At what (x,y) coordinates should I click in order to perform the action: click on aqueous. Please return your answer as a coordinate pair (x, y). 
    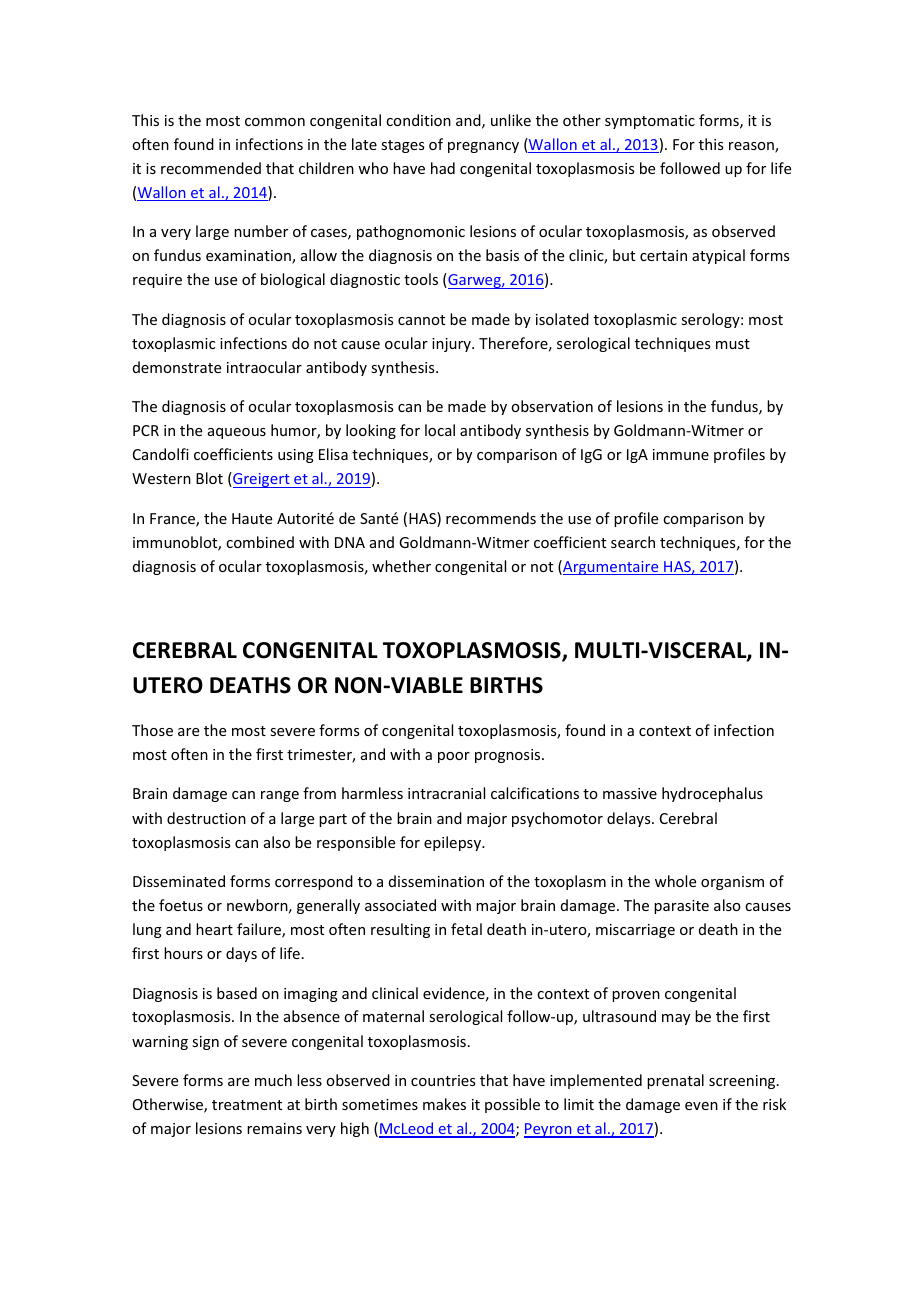
    Looking at the image, I should click on (237, 433).
